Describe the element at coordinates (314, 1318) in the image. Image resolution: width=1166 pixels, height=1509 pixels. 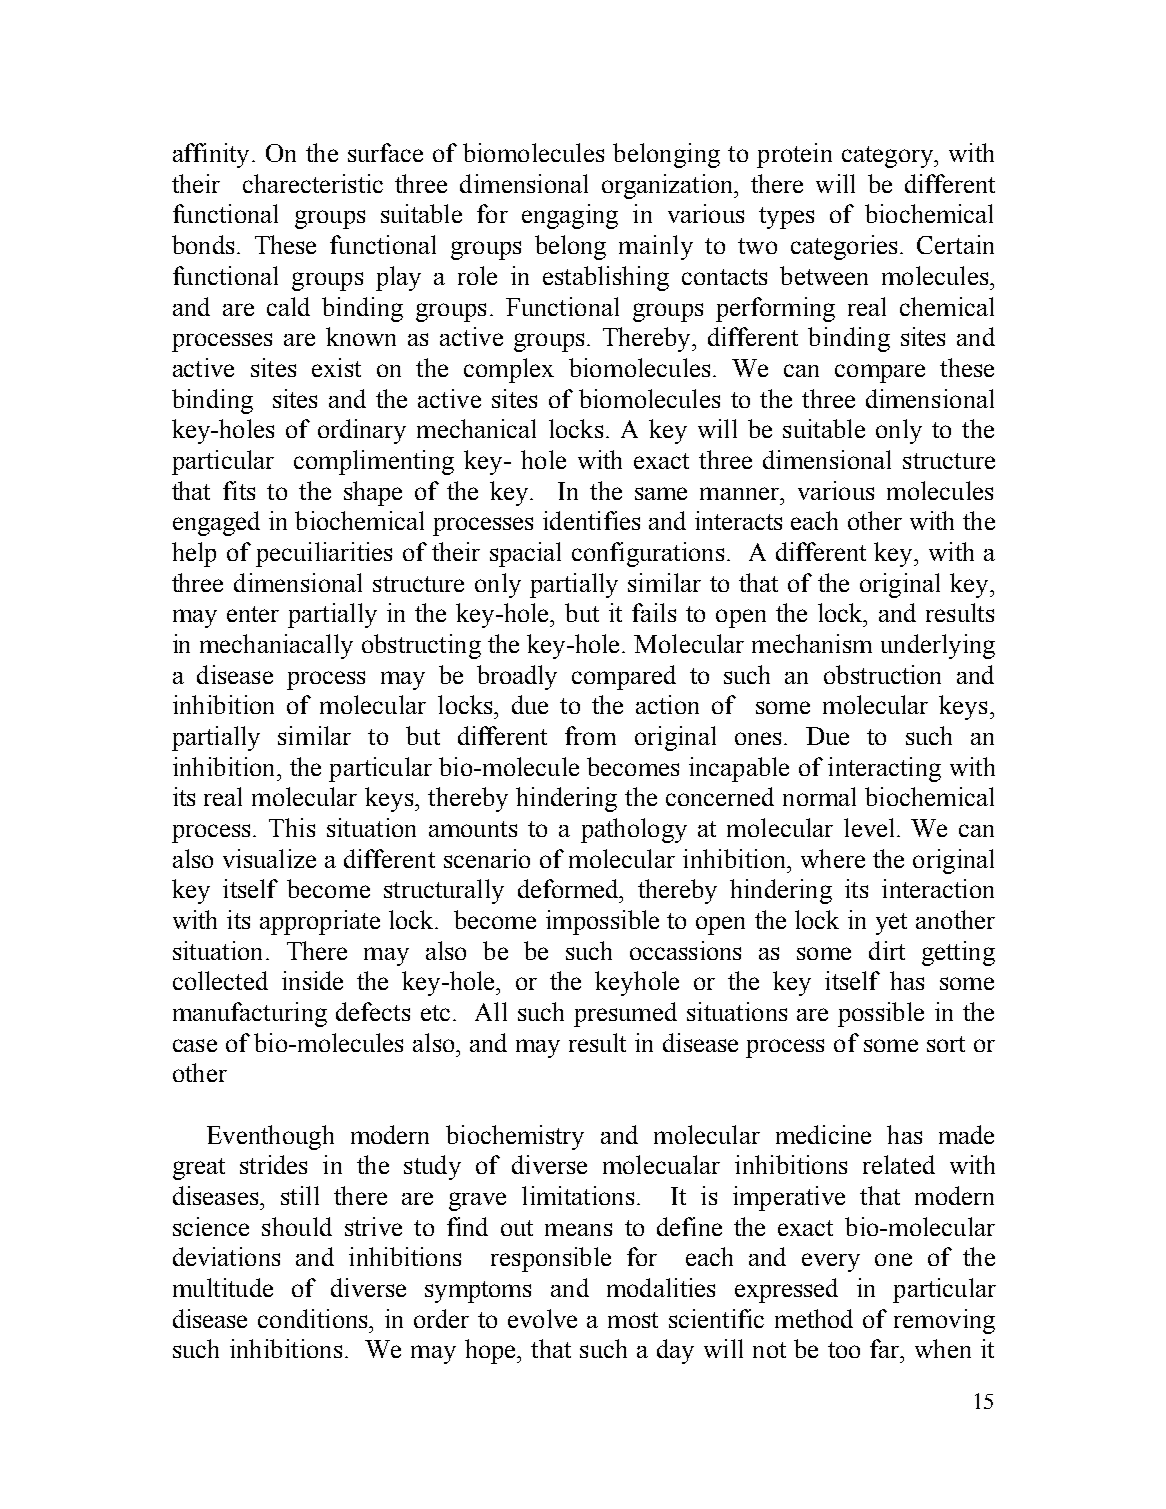
I see `conditions` at that location.
